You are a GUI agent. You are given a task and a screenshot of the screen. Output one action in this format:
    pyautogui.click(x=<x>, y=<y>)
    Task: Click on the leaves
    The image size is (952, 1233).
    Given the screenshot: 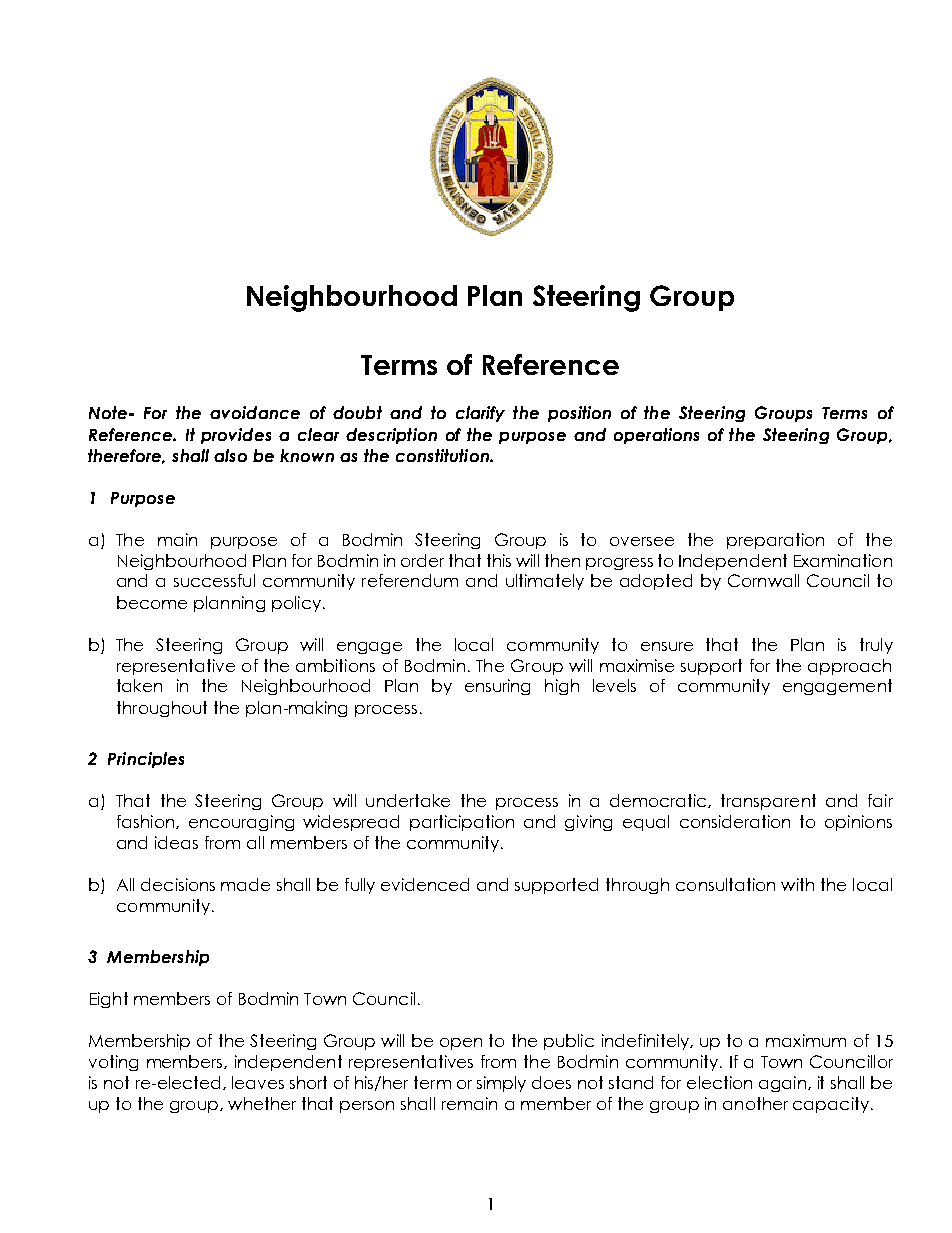 What is the action you would take?
    pyautogui.click(x=258, y=1082)
